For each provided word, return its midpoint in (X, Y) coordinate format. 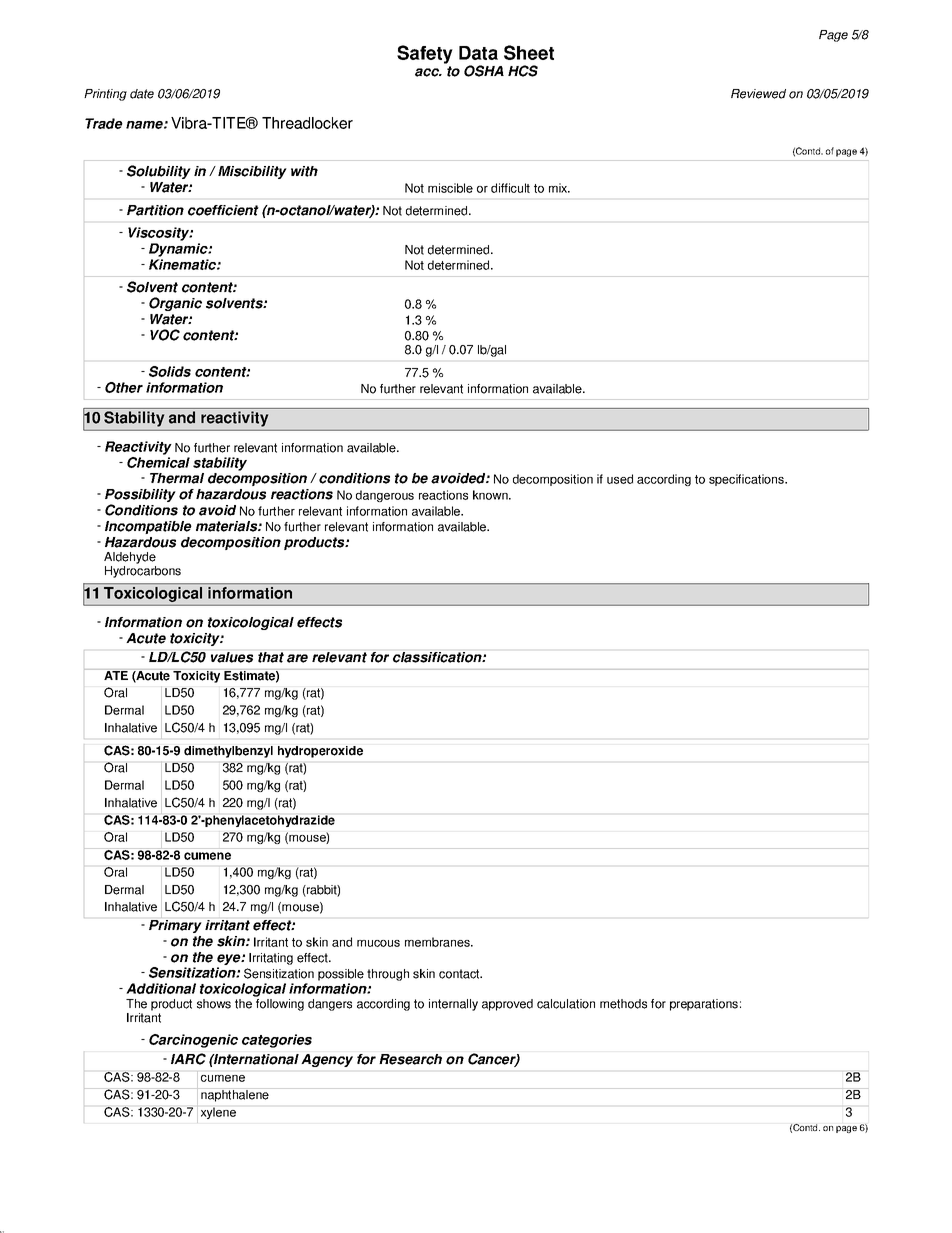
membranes (438, 942)
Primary (175, 926)
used (620, 479)
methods (623, 1004)
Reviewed (758, 94)
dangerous (385, 496)
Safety (425, 54)
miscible (450, 188)
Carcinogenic (193, 1041)
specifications (747, 480)
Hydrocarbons (143, 572)
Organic (175, 304)
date (142, 94)
